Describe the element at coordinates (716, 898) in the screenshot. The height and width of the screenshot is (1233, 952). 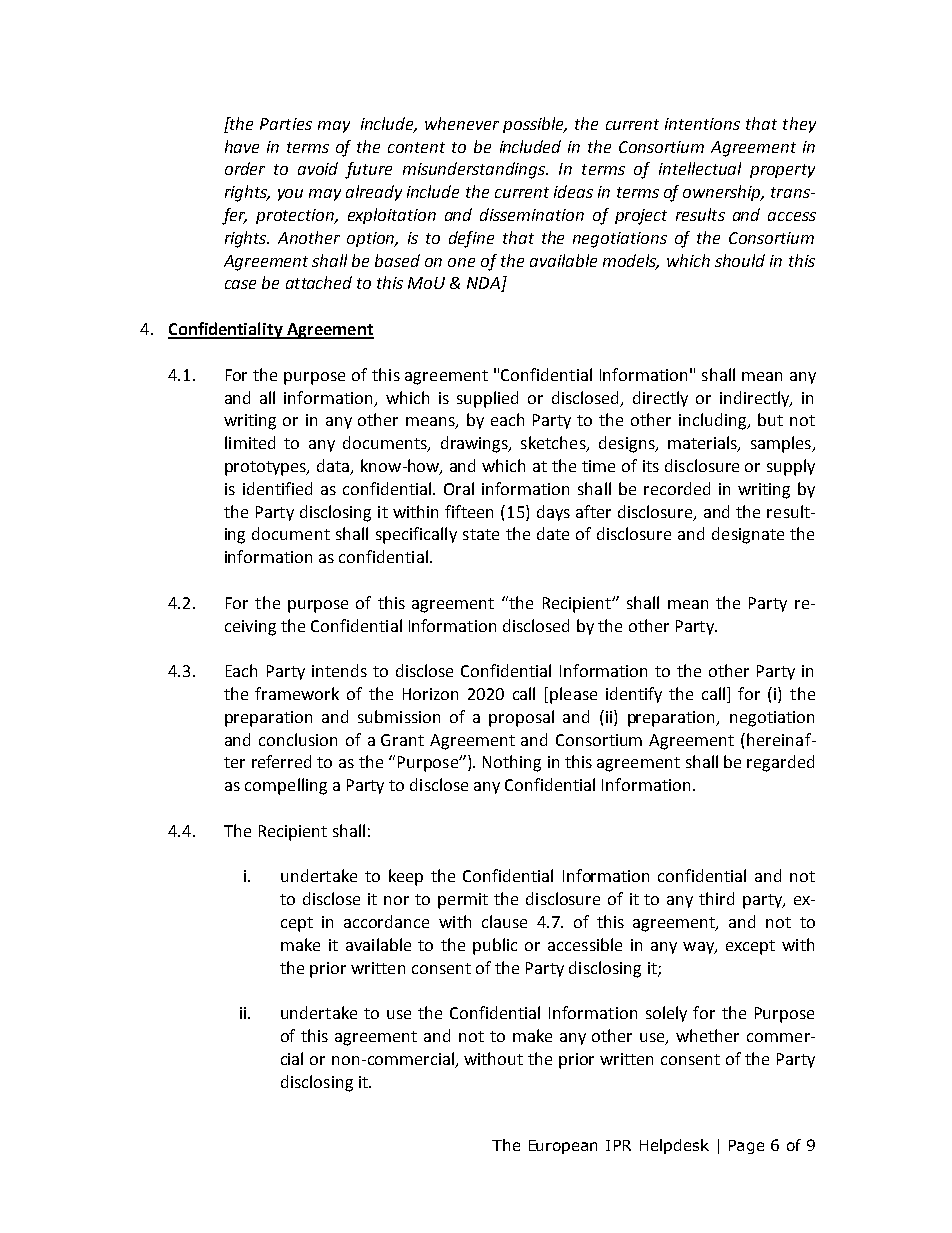
I see `third` at that location.
